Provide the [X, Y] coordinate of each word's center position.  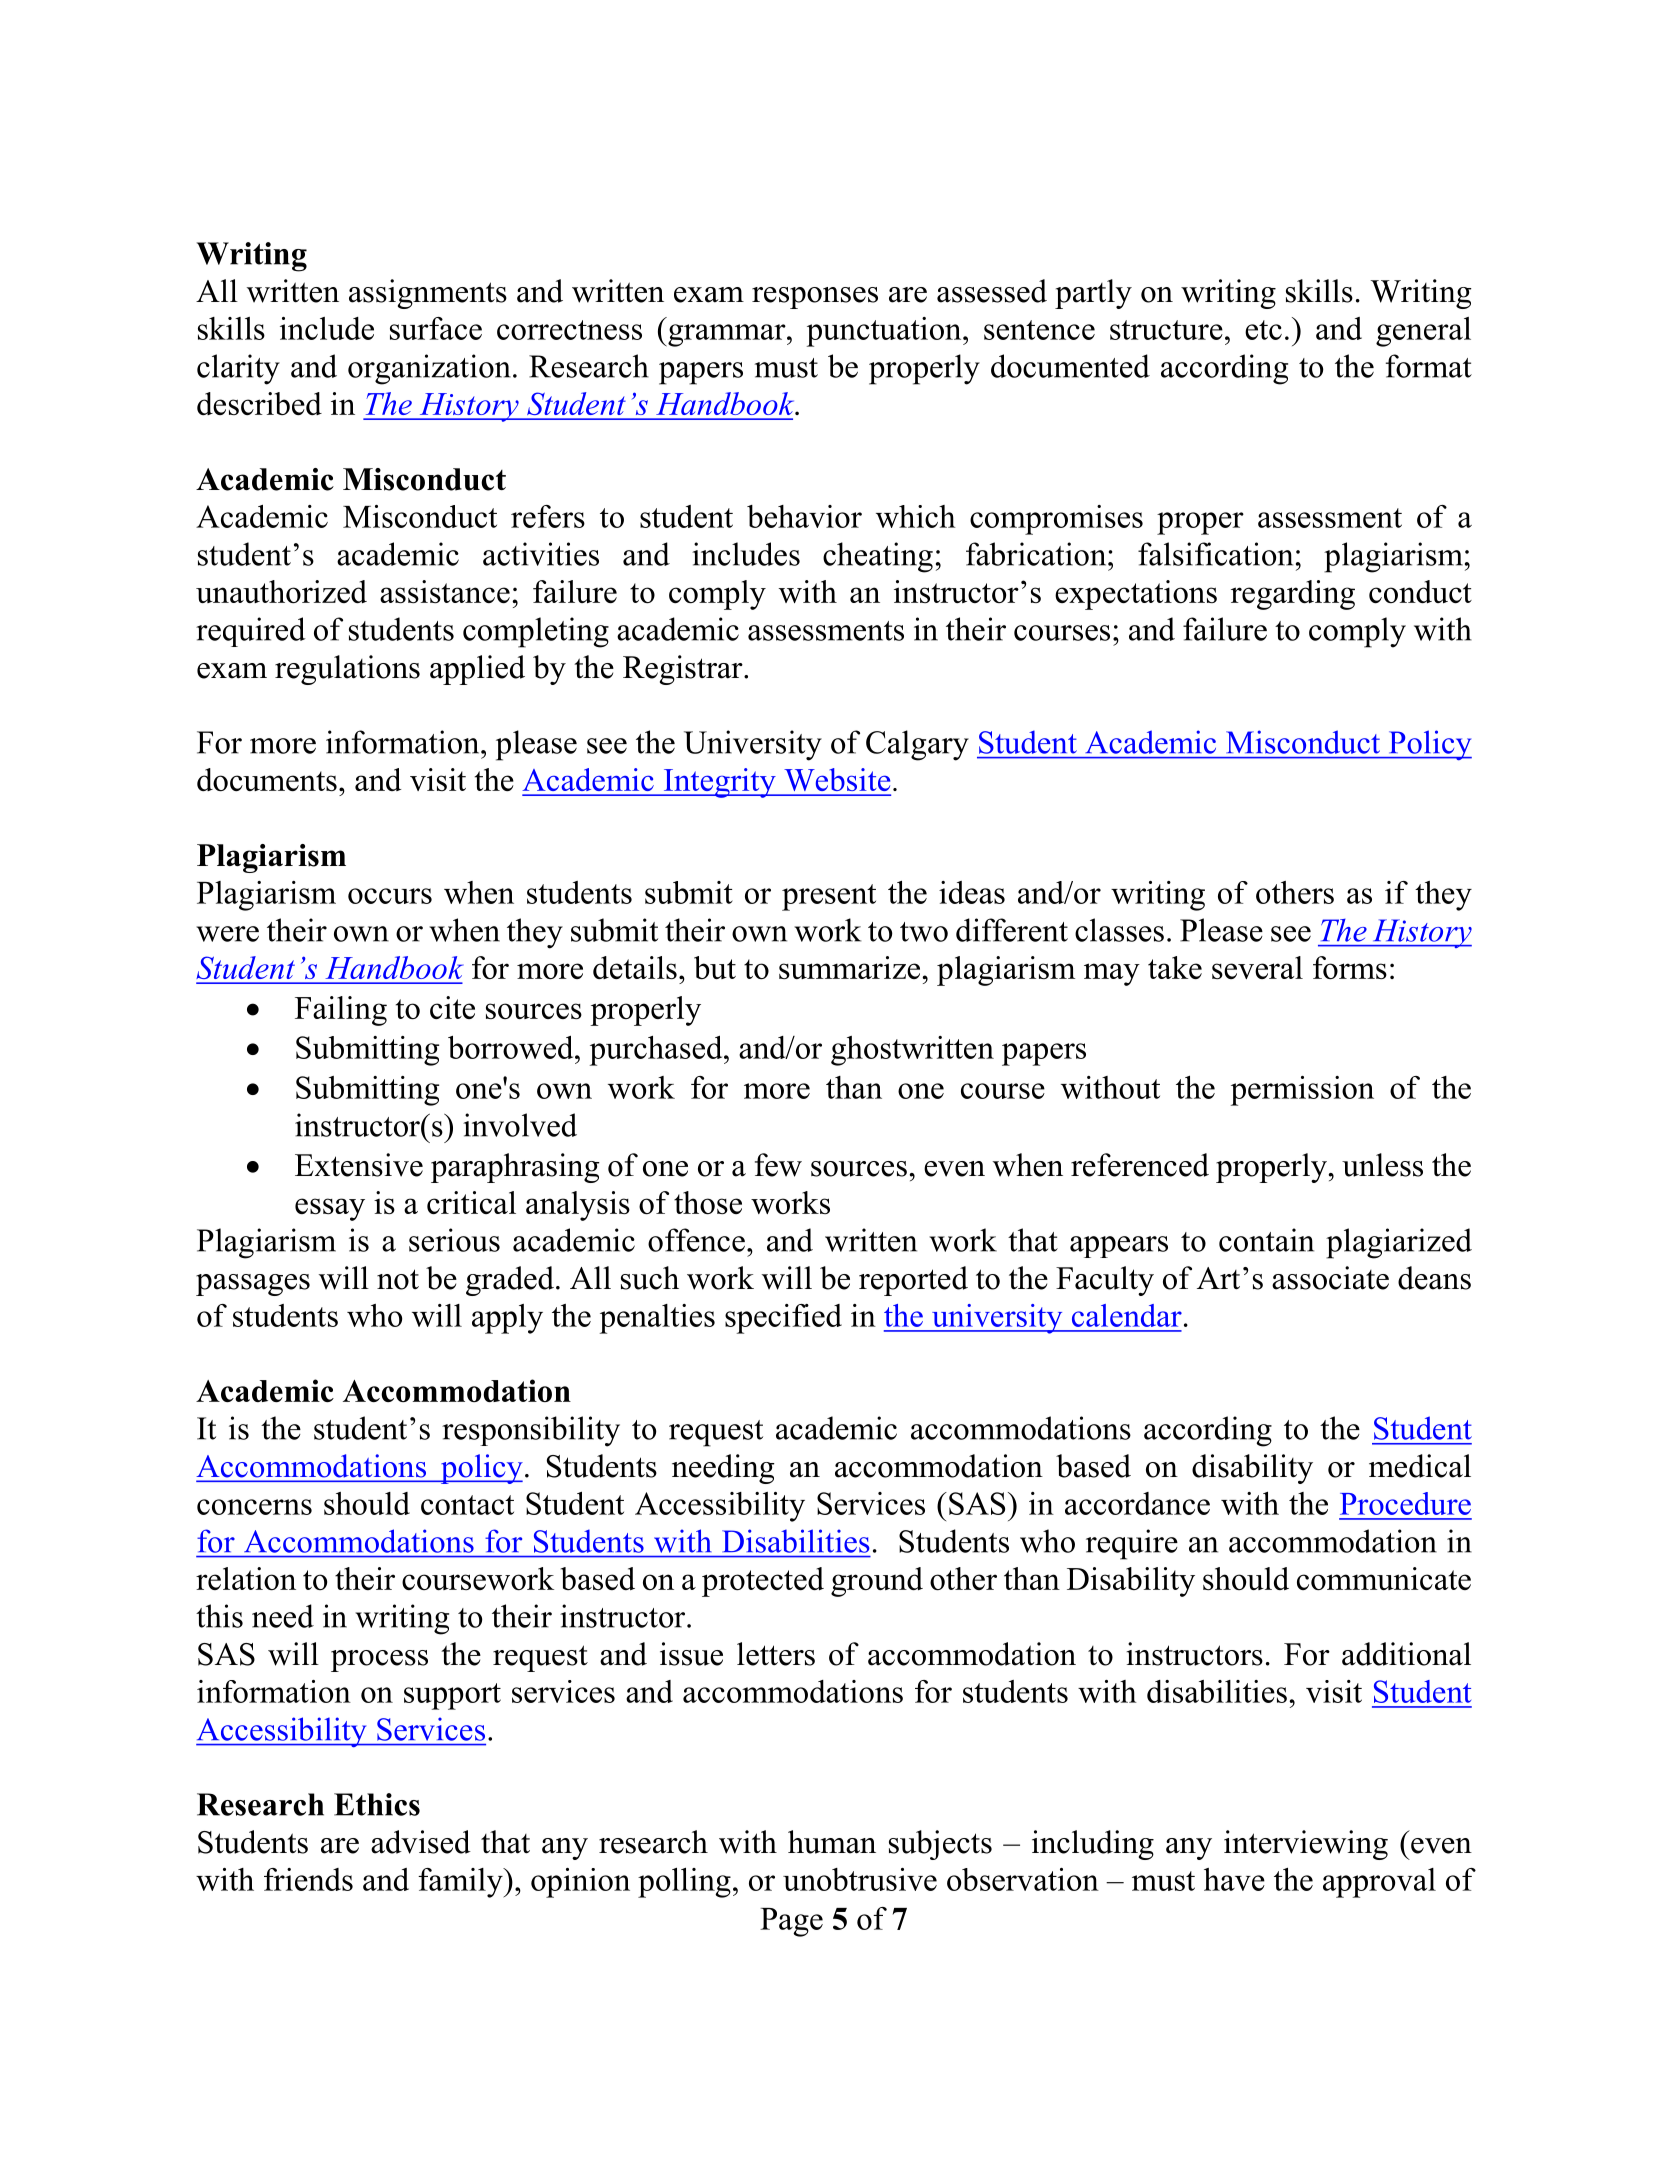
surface [436, 328]
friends [308, 1879]
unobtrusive [860, 1879]
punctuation [885, 332]
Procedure [1405, 1503]
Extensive [359, 1165]
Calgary [917, 745]
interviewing [1306, 1845]
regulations [347, 670]
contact [467, 1505]
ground [877, 1582]
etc [1263, 330]
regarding [1293, 595]
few [778, 1165]
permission [1302, 1091]
